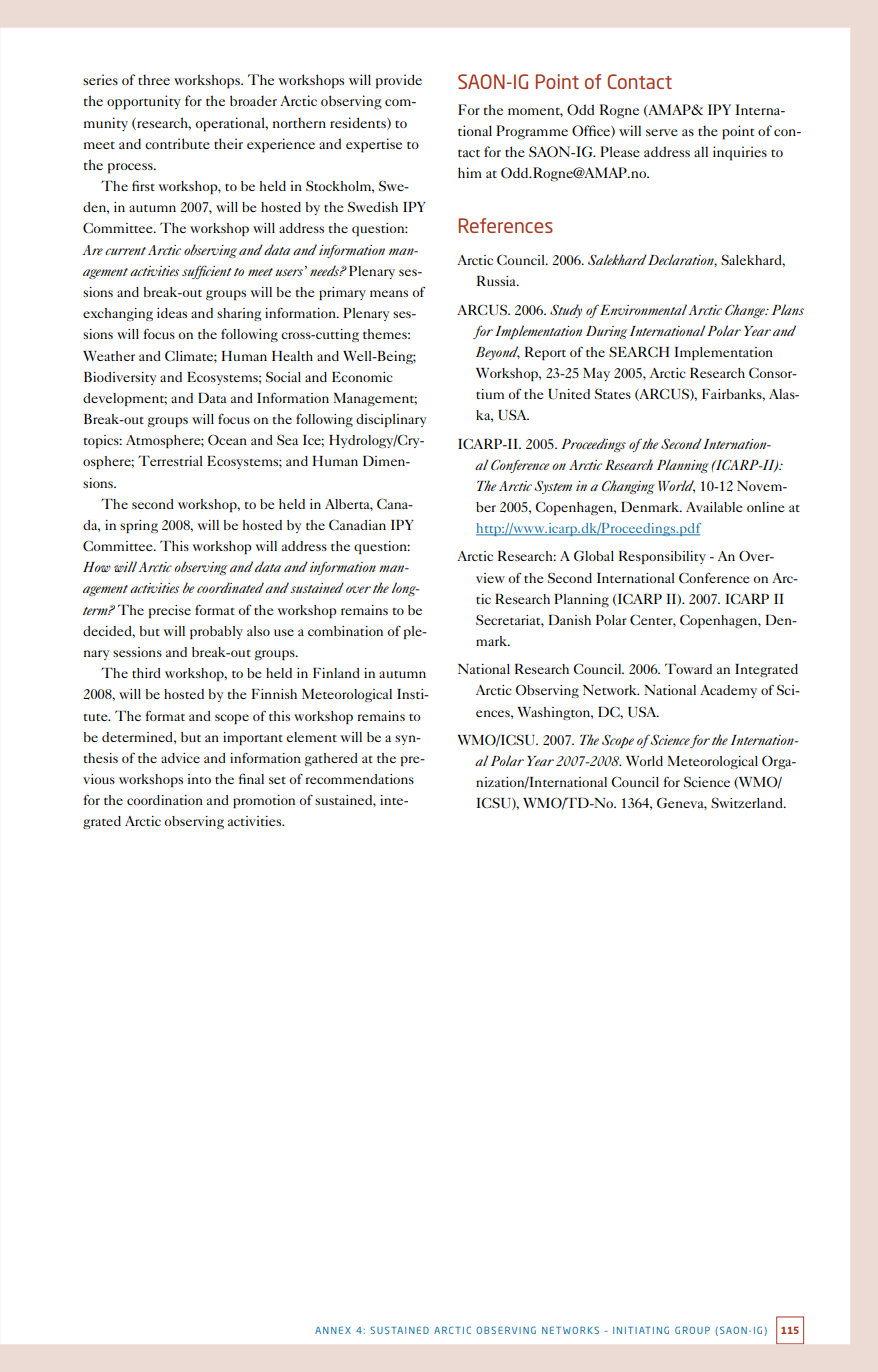  I want to click on Finland, so click(336, 673).
